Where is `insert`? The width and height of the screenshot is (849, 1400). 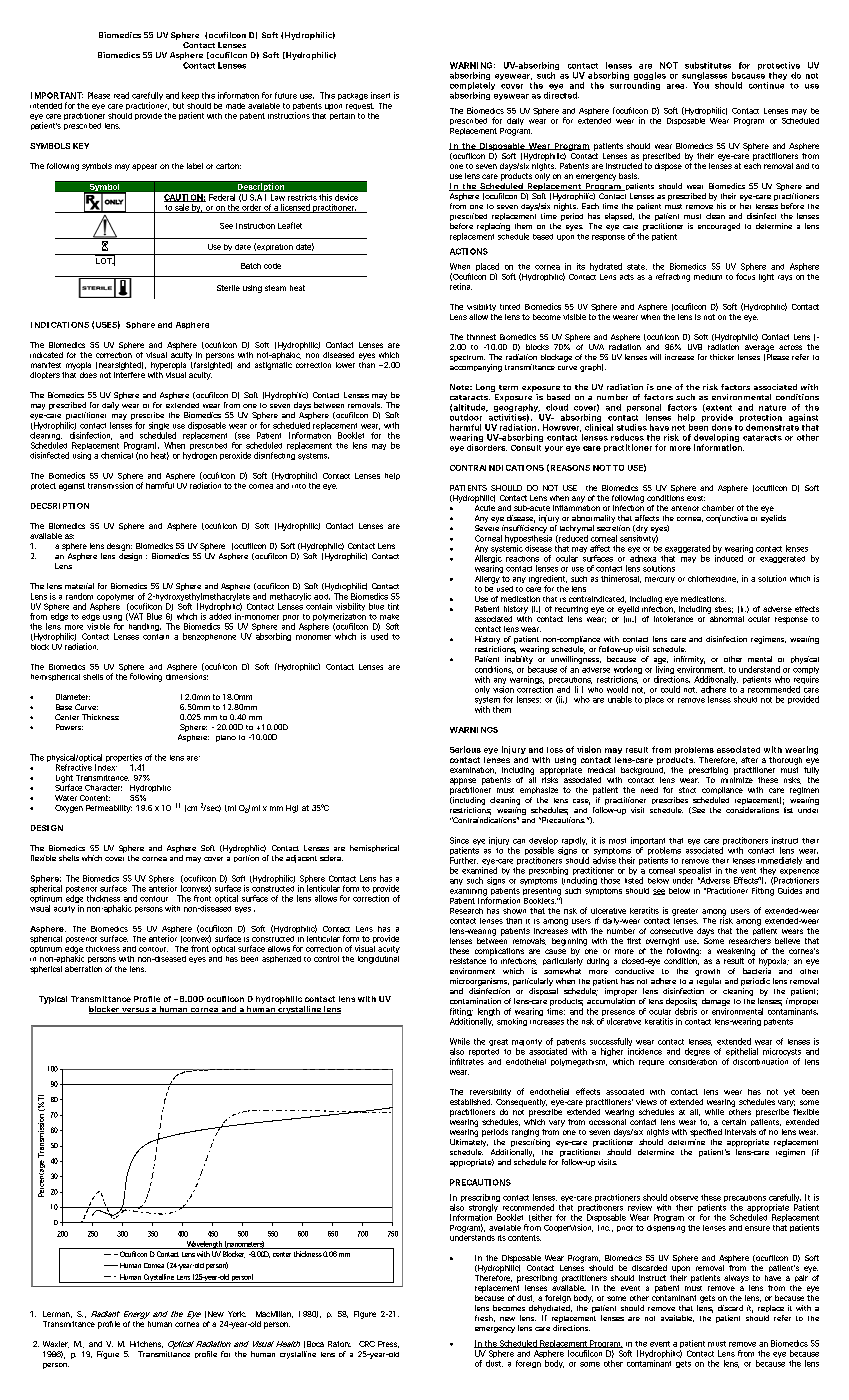 insert is located at coordinates (380, 95).
